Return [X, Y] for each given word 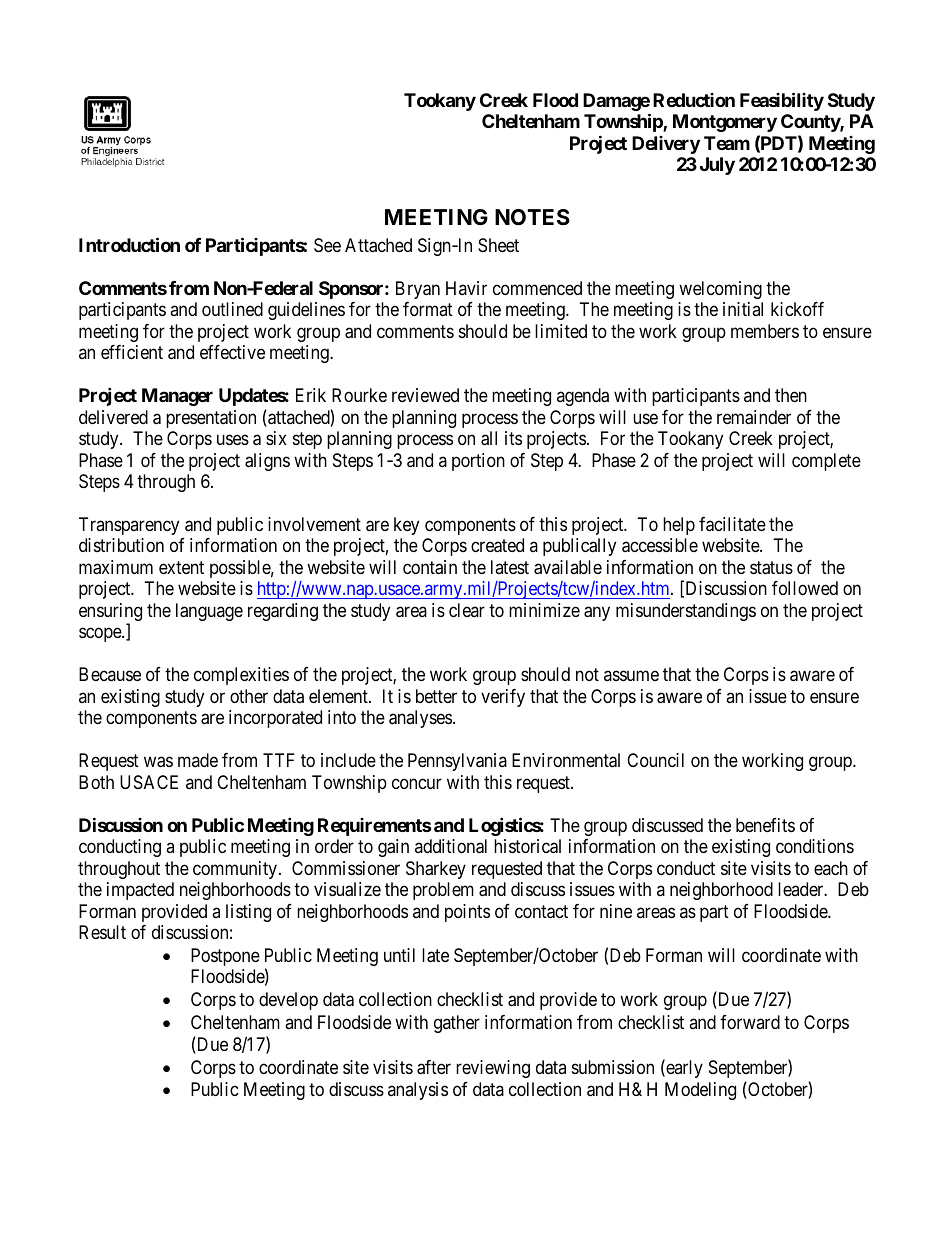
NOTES [532, 217]
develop [288, 1001]
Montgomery [725, 123]
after [434, 1067]
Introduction [129, 244]
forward [750, 1022]
